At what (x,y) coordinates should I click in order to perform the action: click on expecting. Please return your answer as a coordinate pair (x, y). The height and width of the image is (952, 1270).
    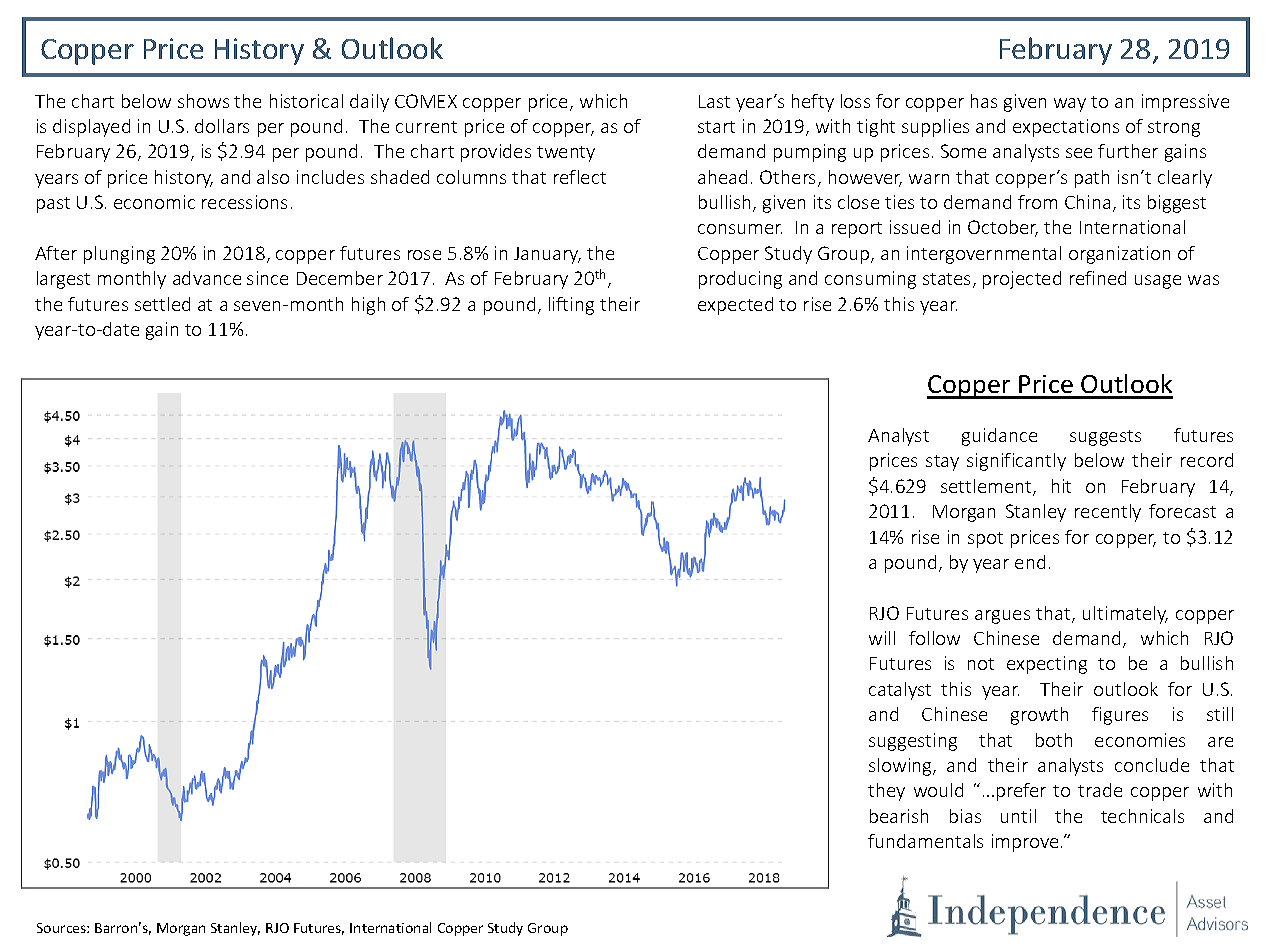
    Looking at the image, I should click on (1047, 665).
